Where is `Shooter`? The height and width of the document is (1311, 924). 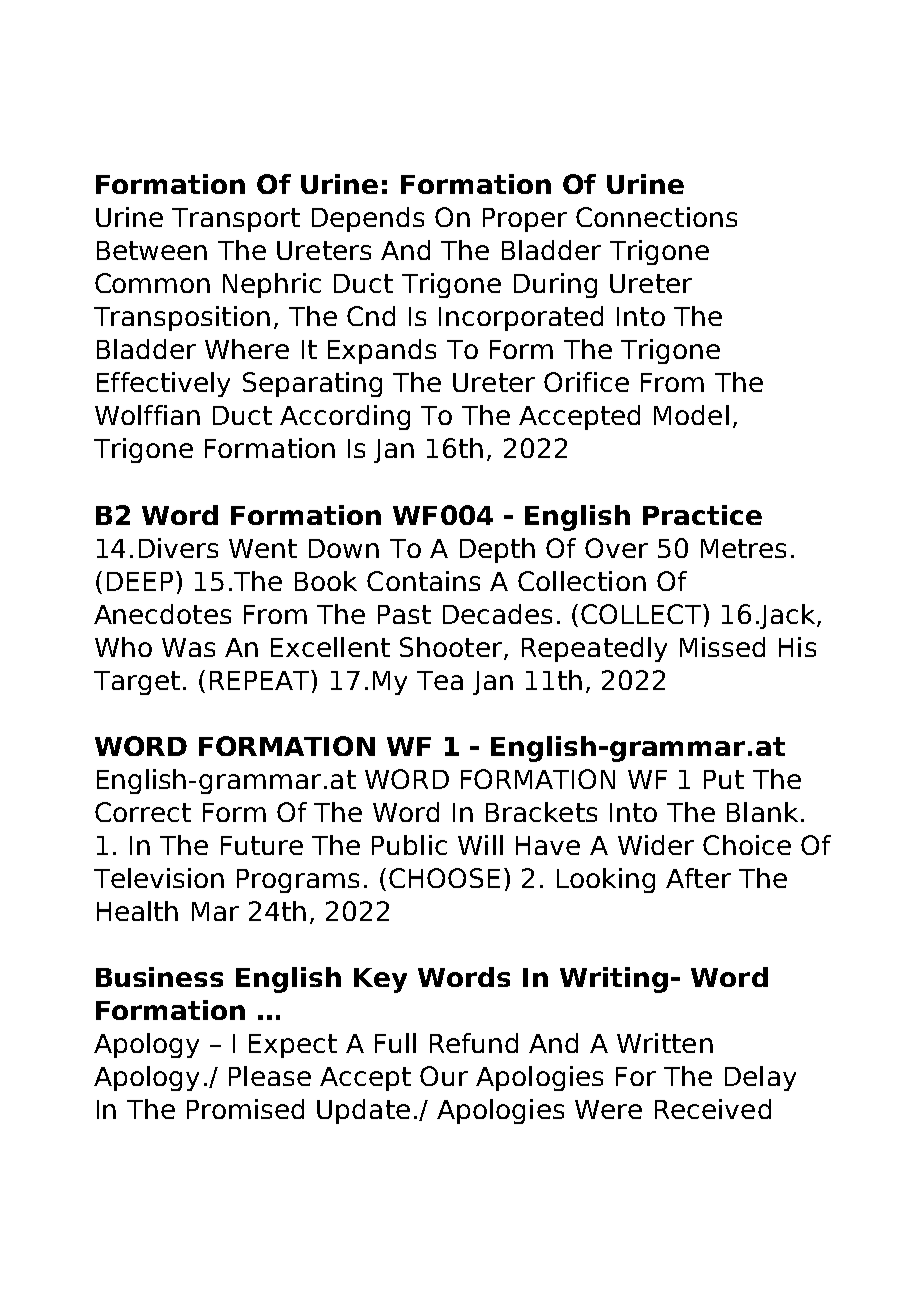 Shooter is located at coordinates (451, 647).
